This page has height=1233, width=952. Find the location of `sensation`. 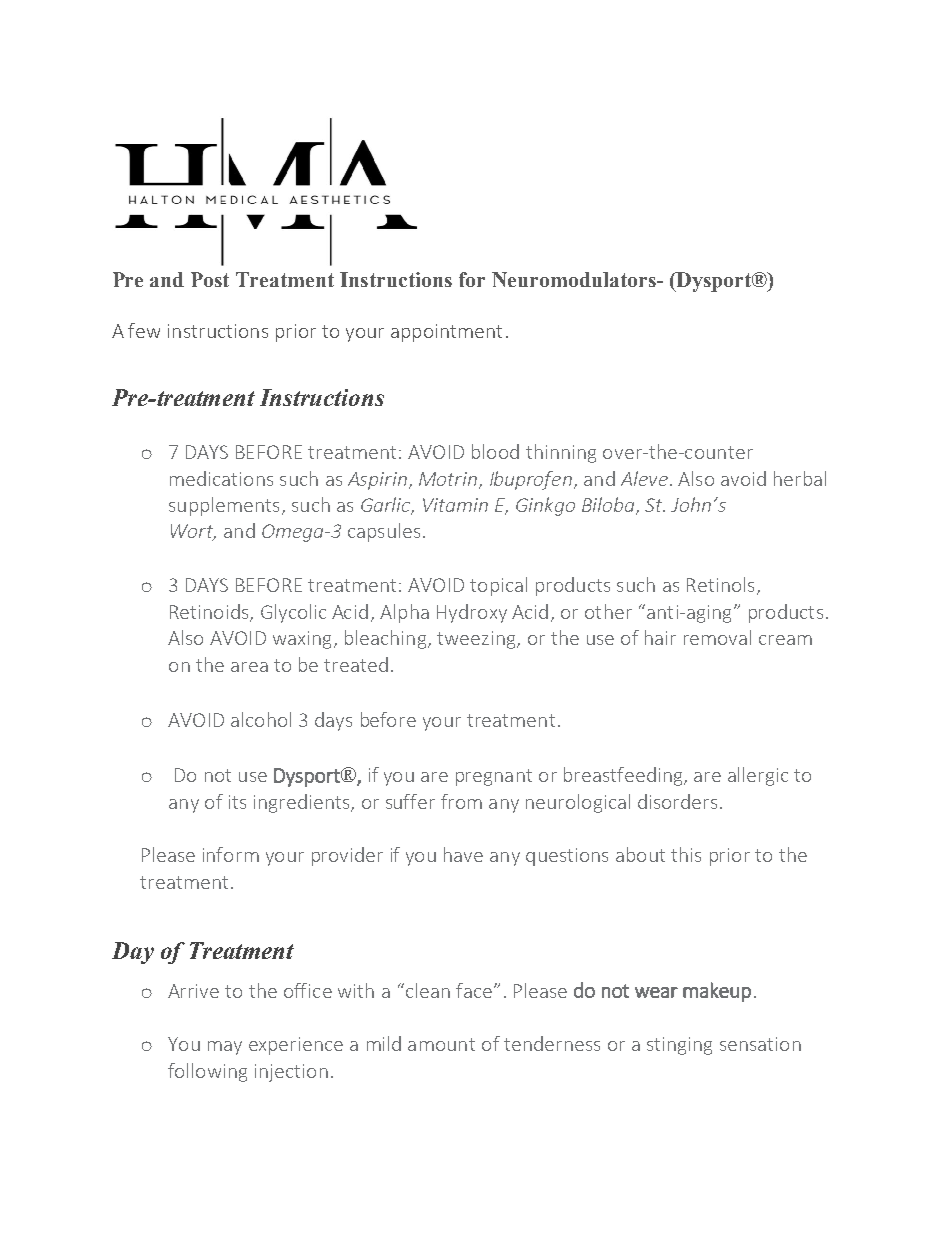

sensation is located at coordinates (760, 1044).
